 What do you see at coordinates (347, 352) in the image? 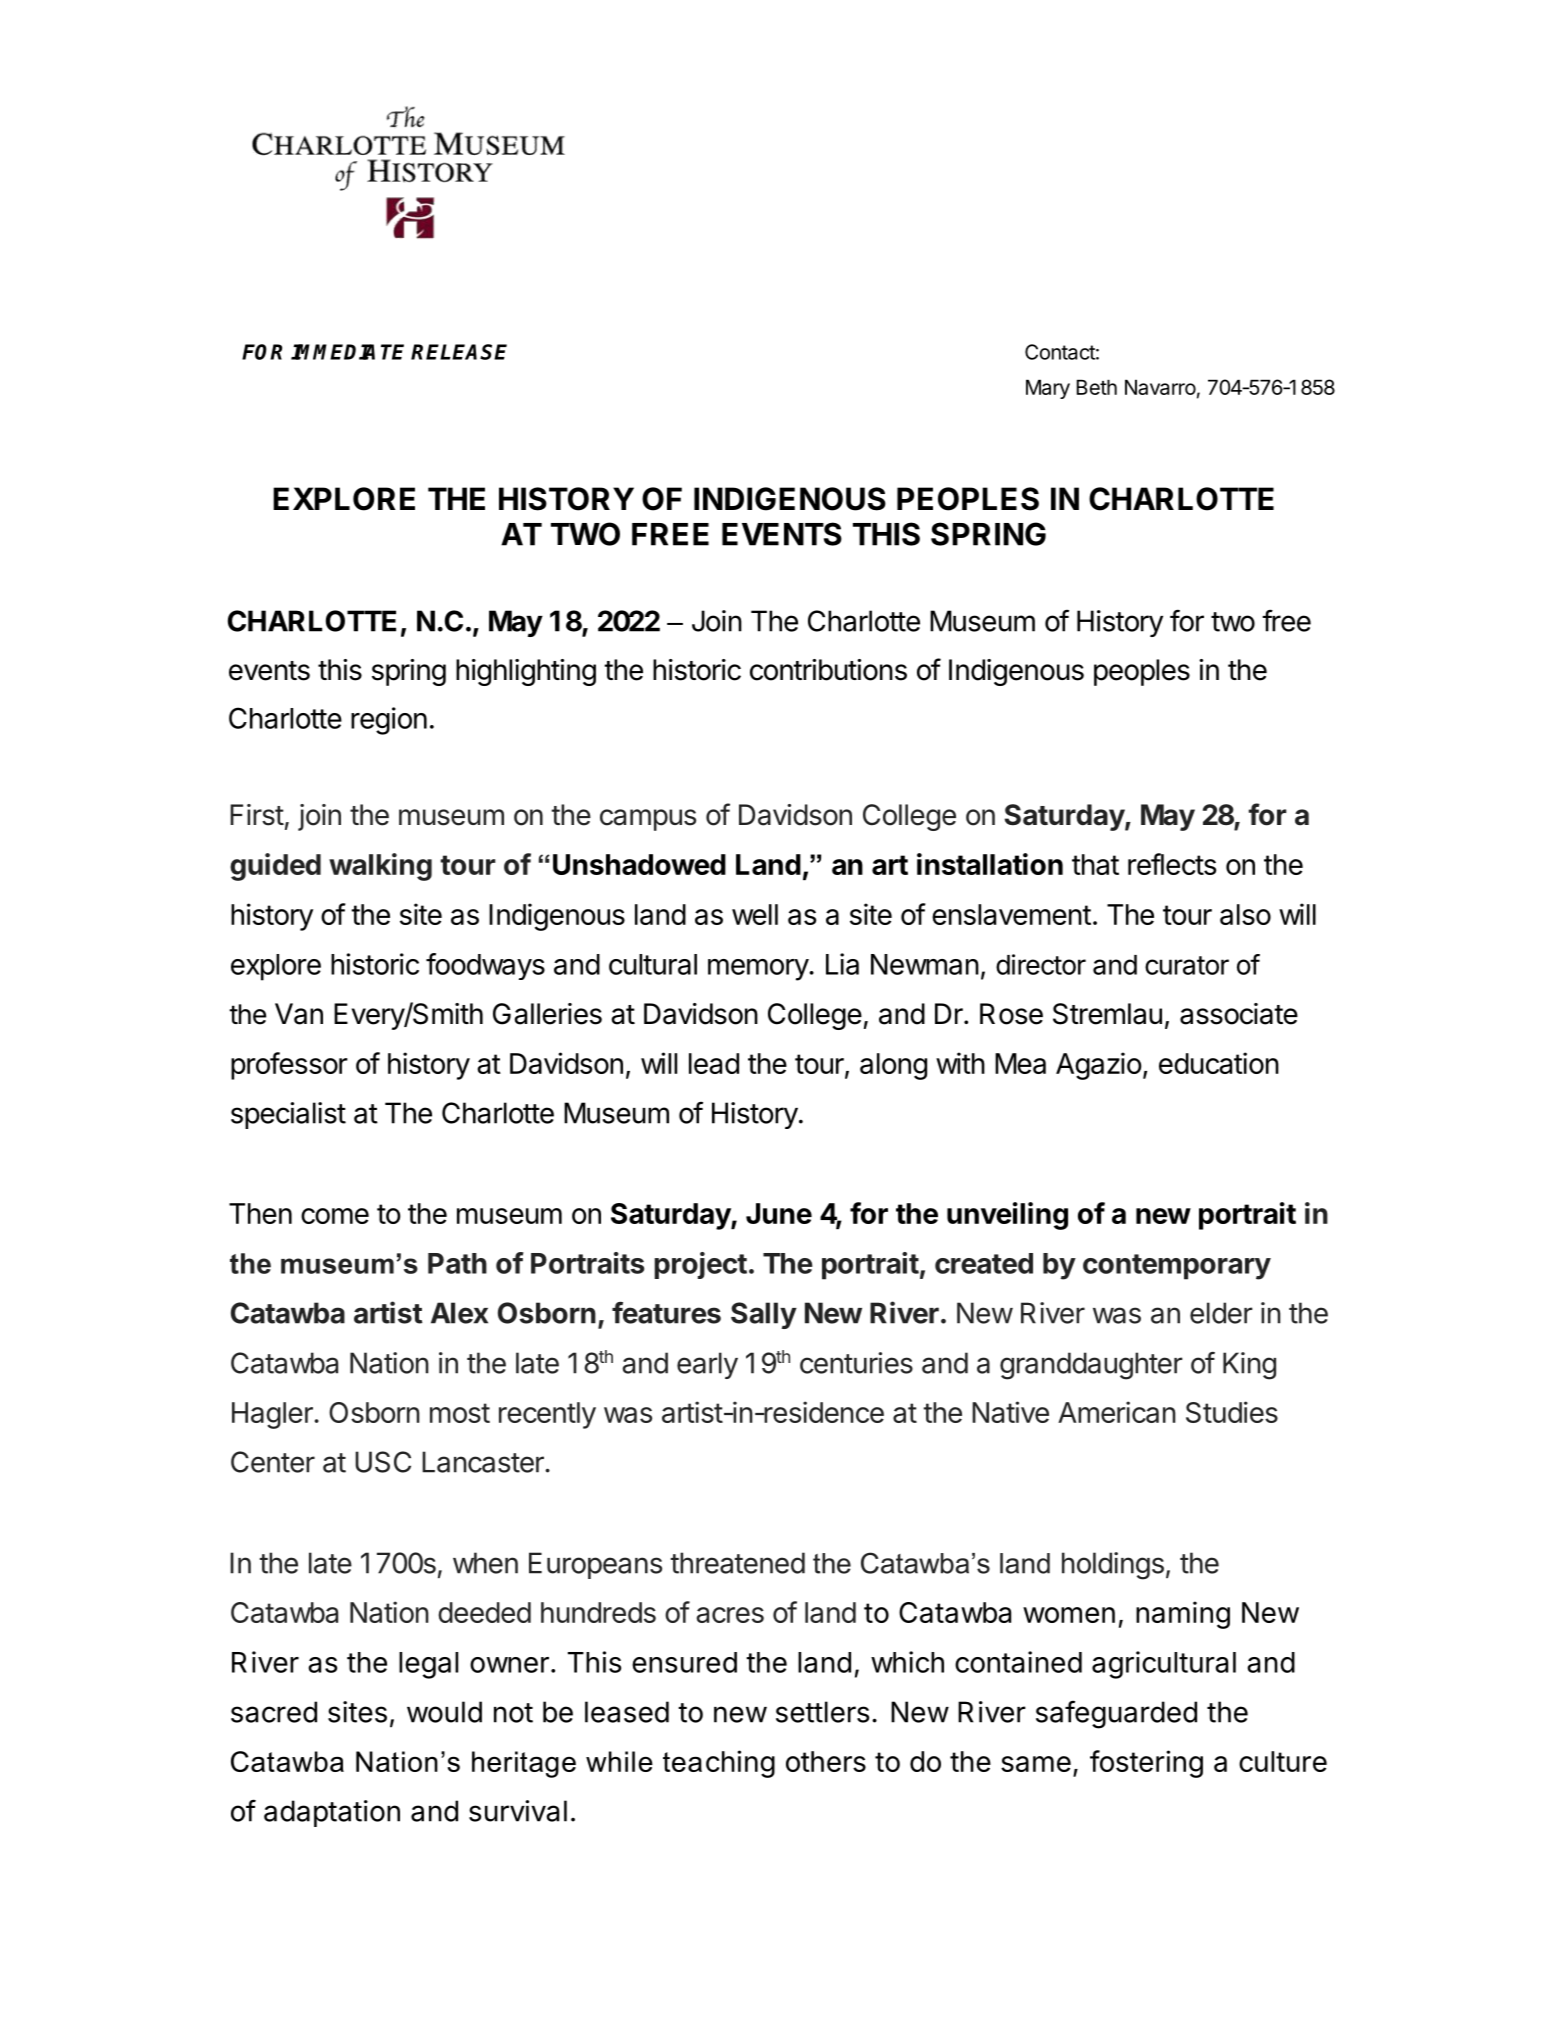
I see `IMMEDIATE` at bounding box center [347, 352].
